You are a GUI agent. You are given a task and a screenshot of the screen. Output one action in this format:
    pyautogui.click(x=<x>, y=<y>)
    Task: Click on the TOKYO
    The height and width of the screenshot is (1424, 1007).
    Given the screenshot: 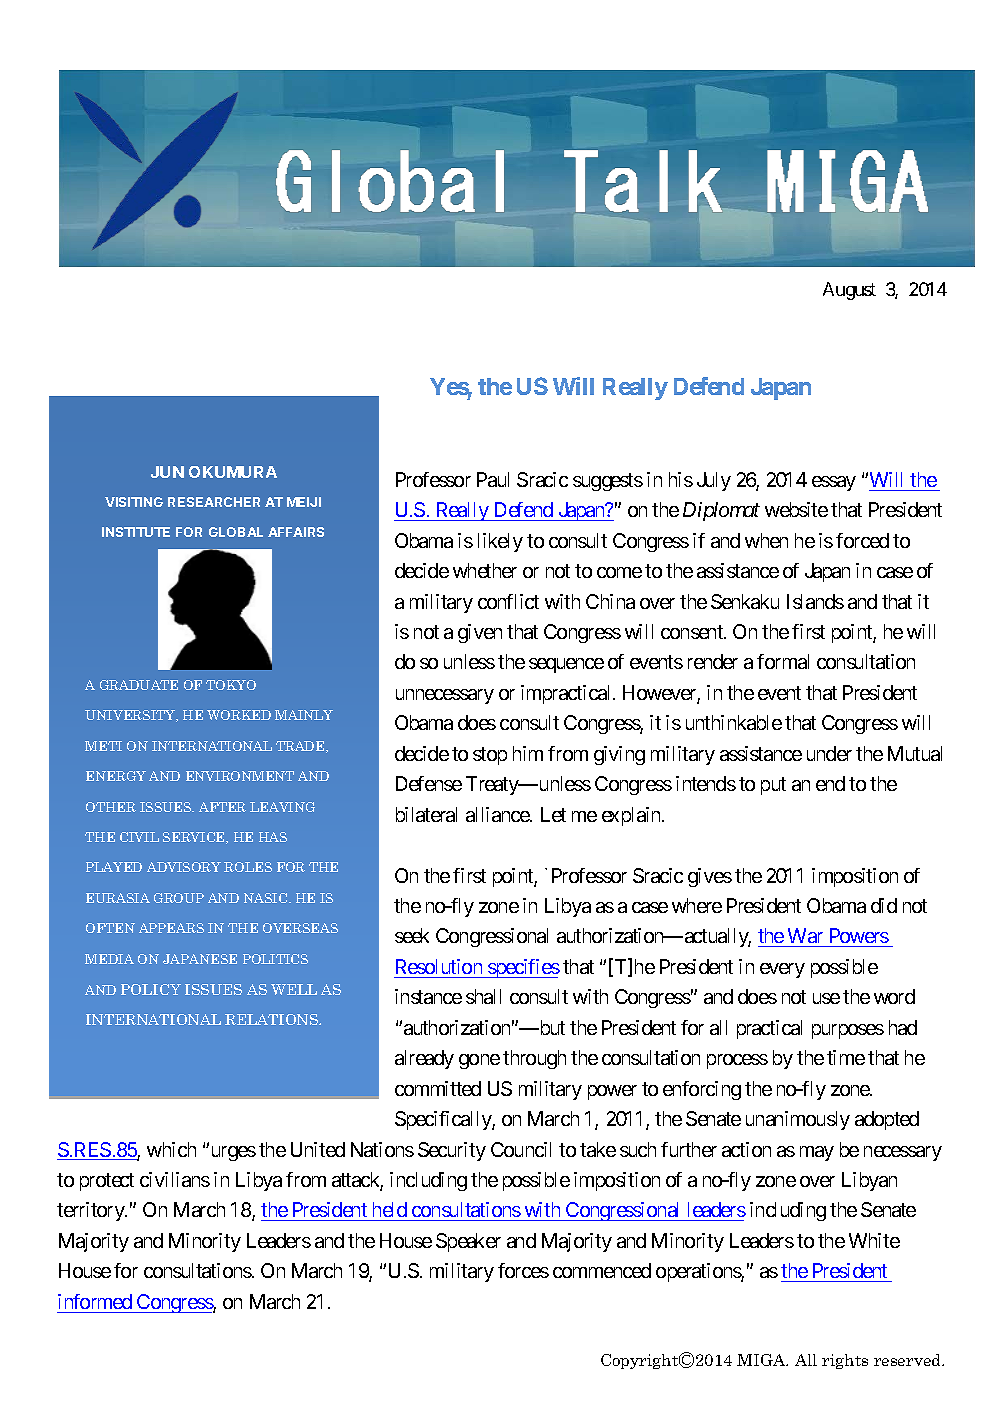 What is the action you would take?
    pyautogui.click(x=231, y=685)
